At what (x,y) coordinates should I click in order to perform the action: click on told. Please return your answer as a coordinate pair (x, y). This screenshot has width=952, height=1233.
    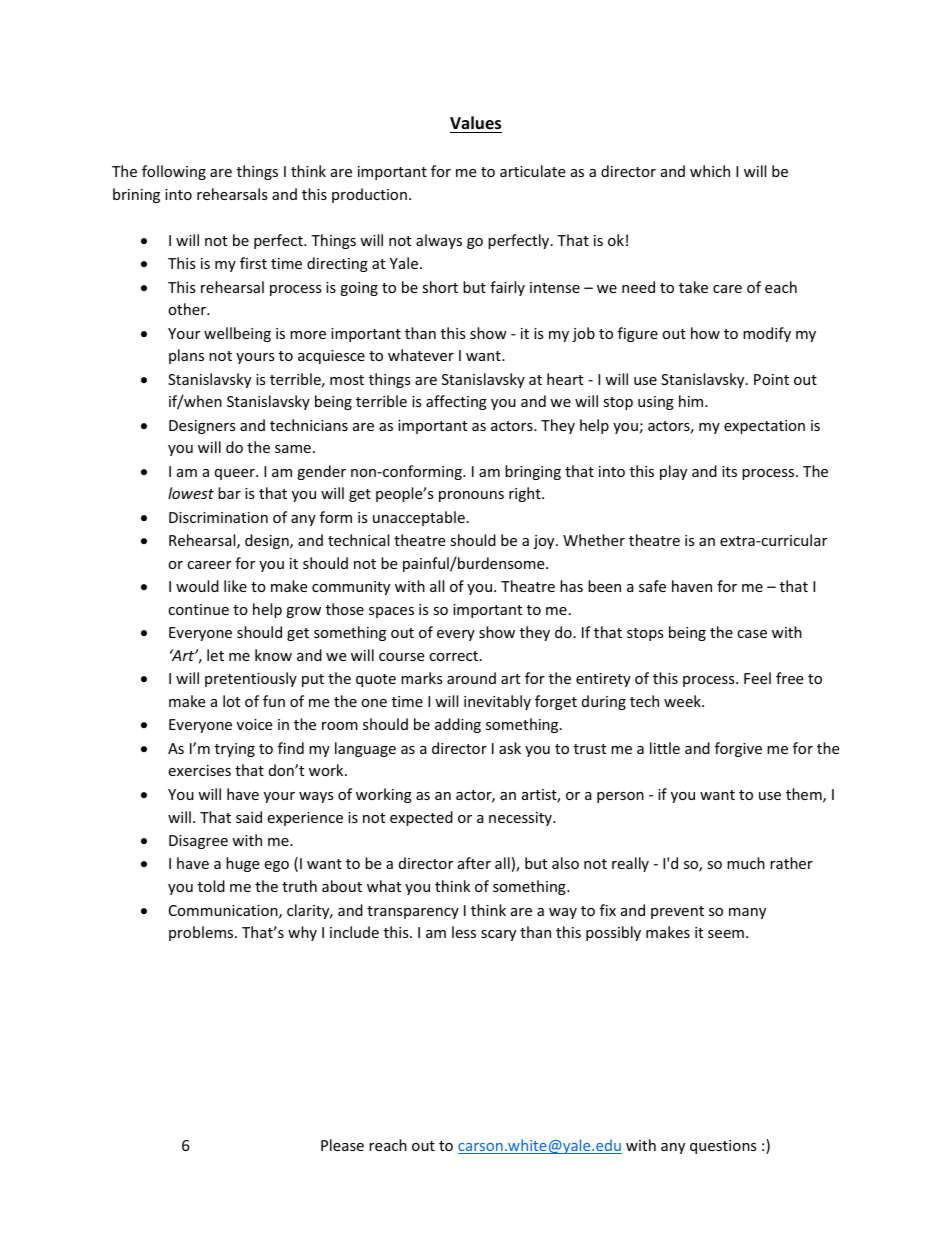
    Looking at the image, I should click on (211, 886).
